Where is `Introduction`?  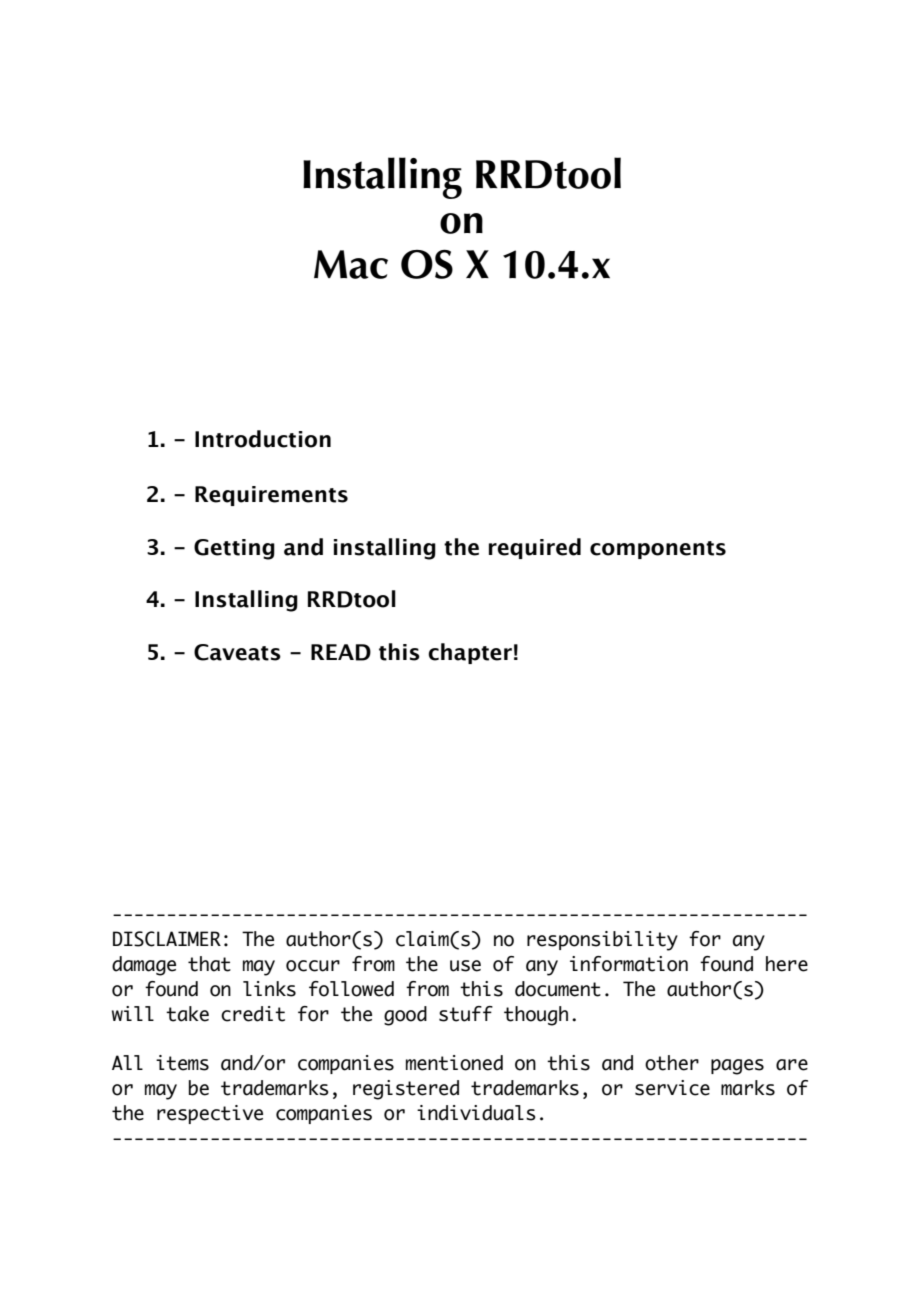 Introduction is located at coordinates (263, 439).
